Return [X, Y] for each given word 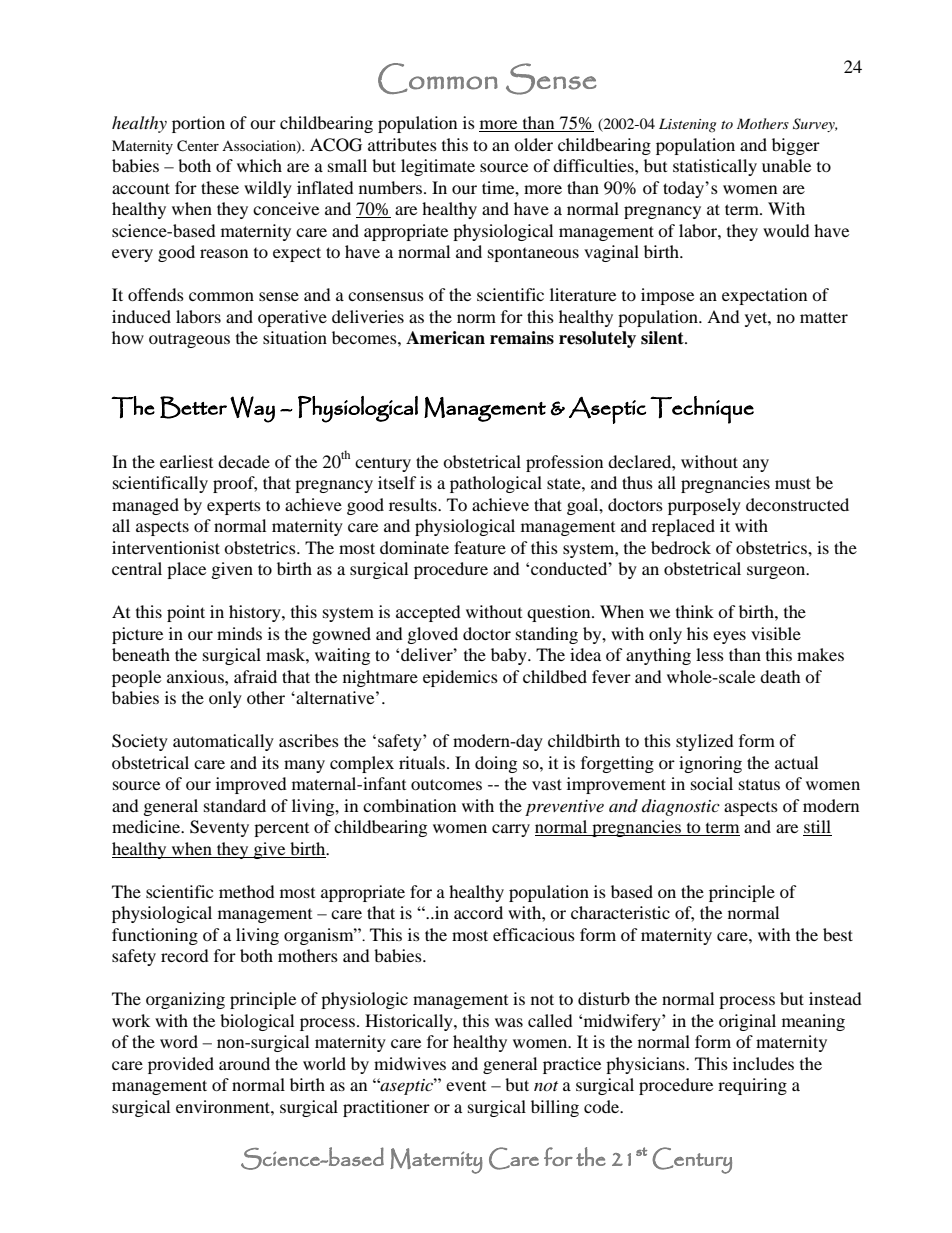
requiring [752, 1086]
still [817, 828]
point [186, 613]
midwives [410, 1063]
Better [193, 407]
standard [235, 805]
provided [181, 1065]
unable [786, 165]
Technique [702, 410]
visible [776, 633]
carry [511, 830]
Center [198, 146]
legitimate [438, 167]
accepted [428, 613]
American [445, 338]
